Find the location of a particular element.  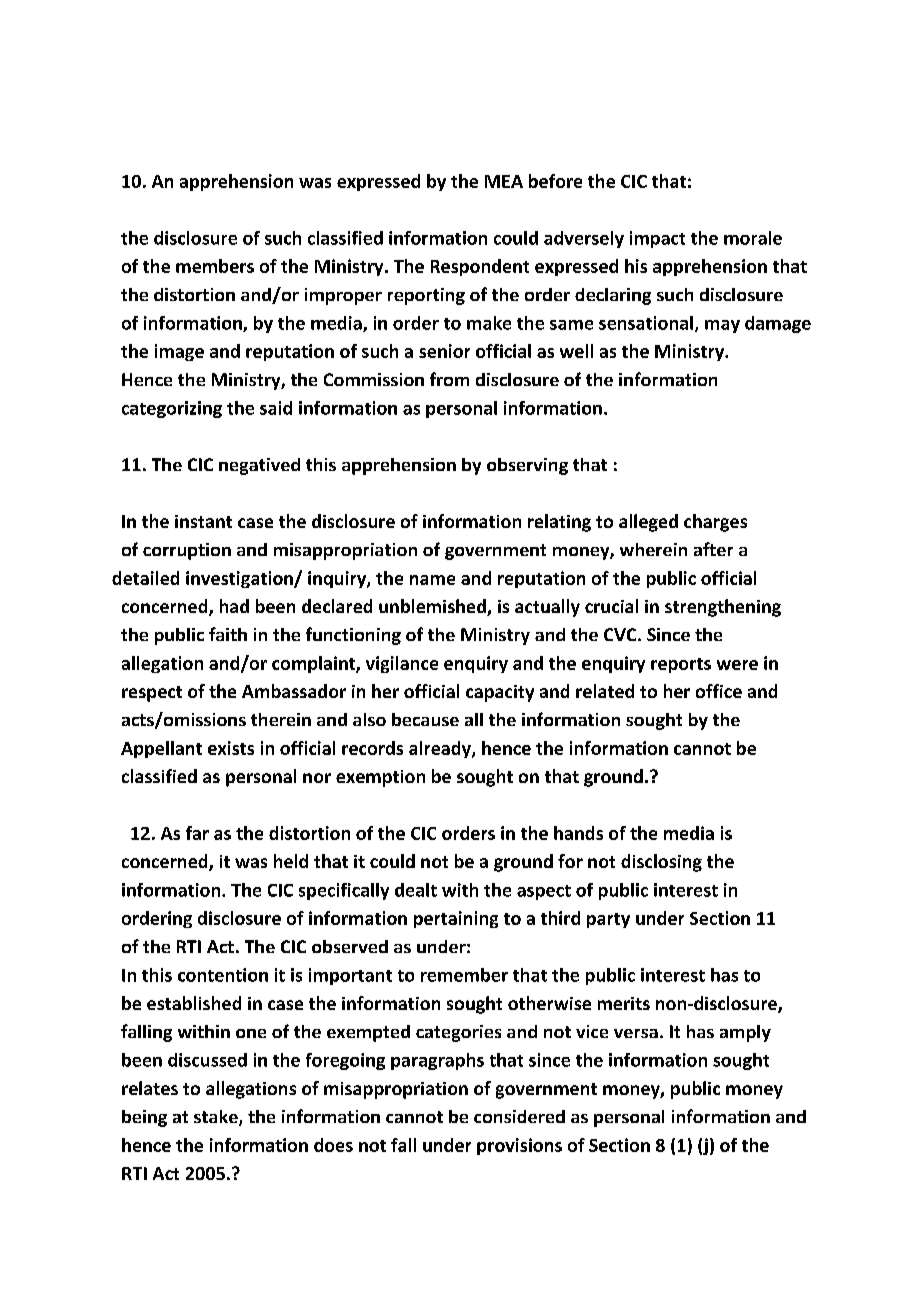

MEA is located at coordinates (504, 181).
